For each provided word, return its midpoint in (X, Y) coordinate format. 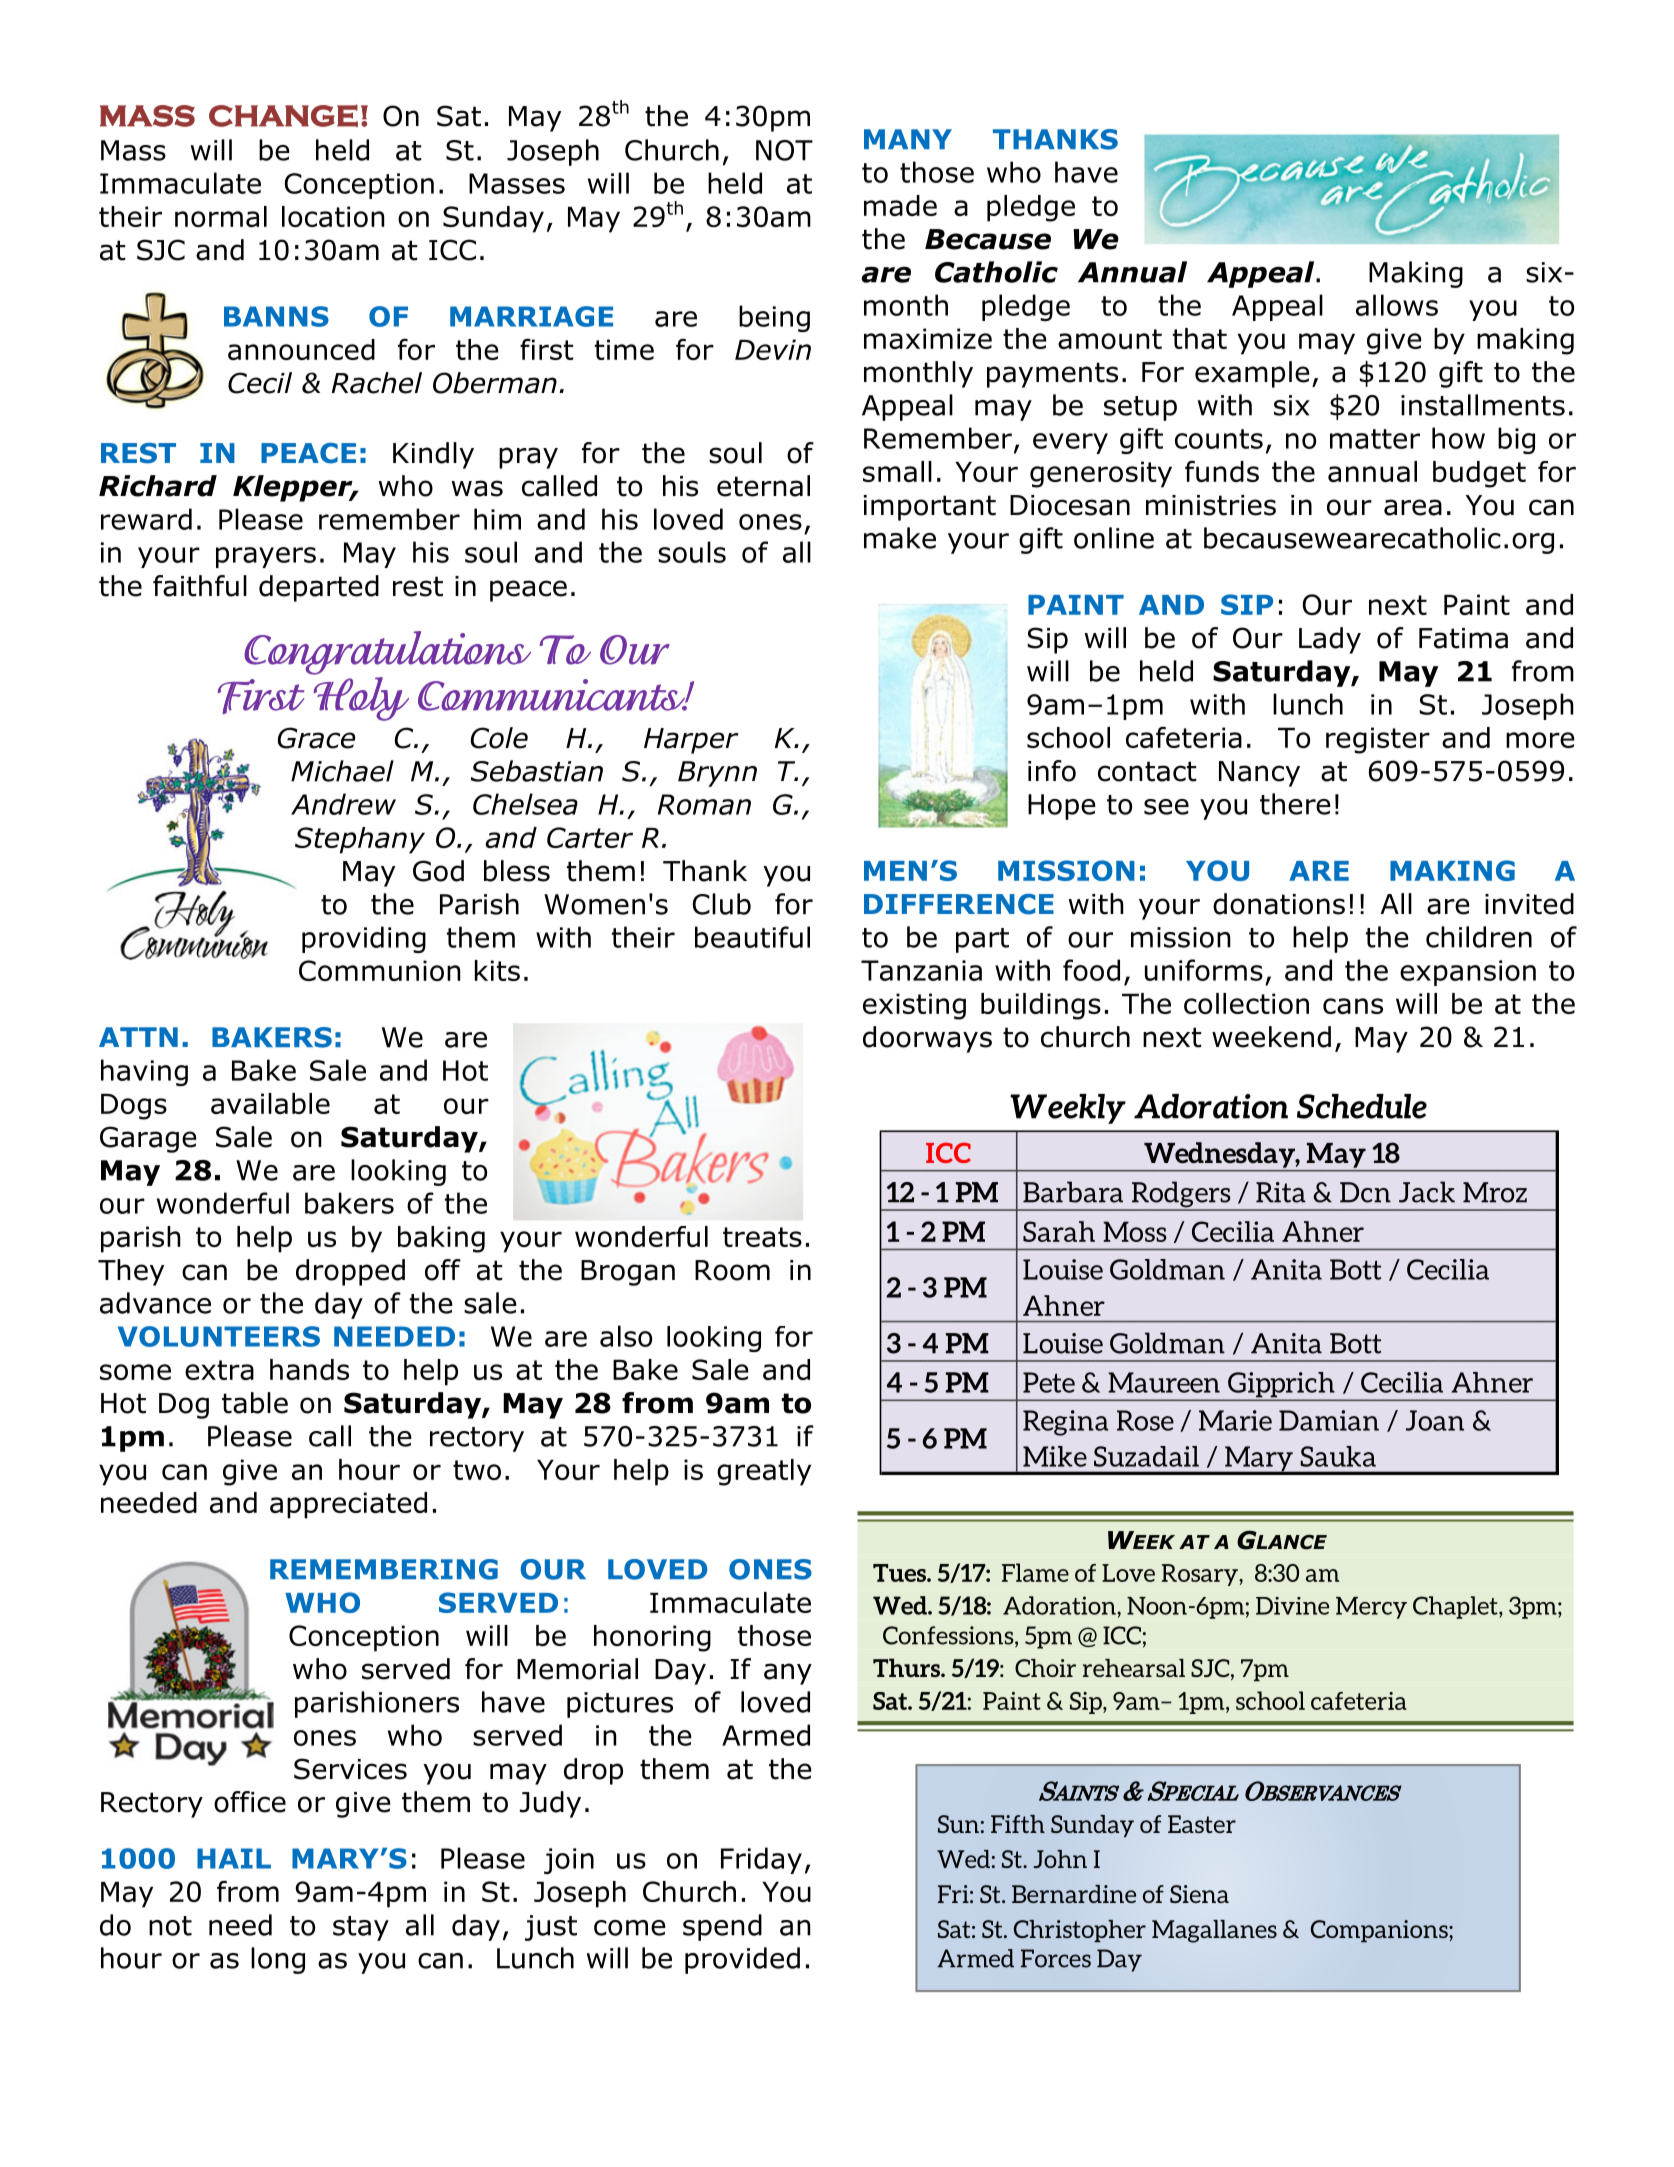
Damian (1329, 1420)
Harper (691, 741)
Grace (316, 738)
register (1378, 740)
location (333, 216)
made (900, 205)
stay (361, 1928)
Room (732, 1270)
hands (309, 1369)
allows (1397, 305)
